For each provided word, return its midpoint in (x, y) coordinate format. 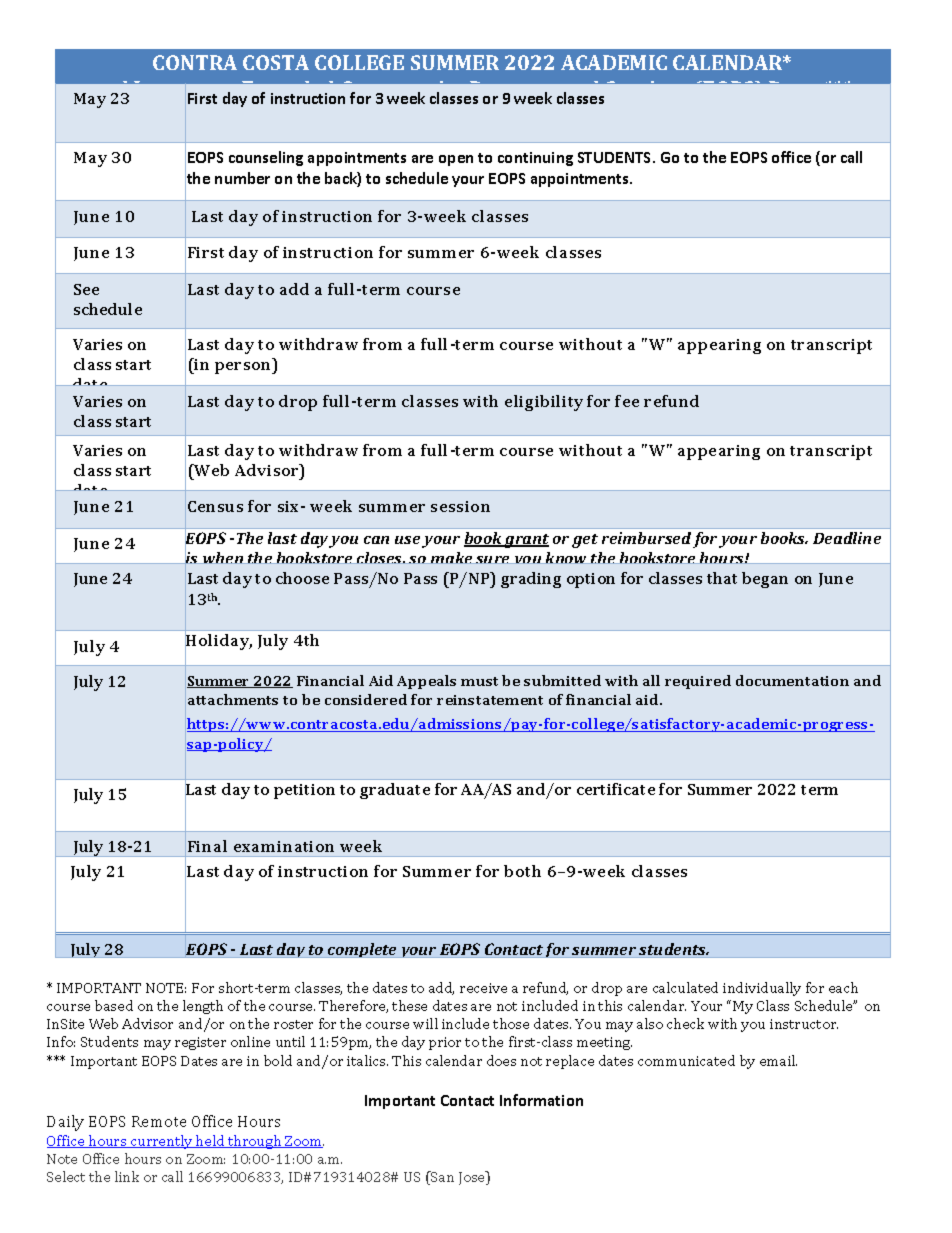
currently (162, 1142)
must (479, 681)
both (522, 871)
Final (207, 846)
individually (762, 989)
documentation (792, 680)
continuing (535, 159)
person (244, 368)
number (242, 178)
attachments (233, 699)
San (441, 1178)
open (456, 160)
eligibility (544, 403)
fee (627, 401)
